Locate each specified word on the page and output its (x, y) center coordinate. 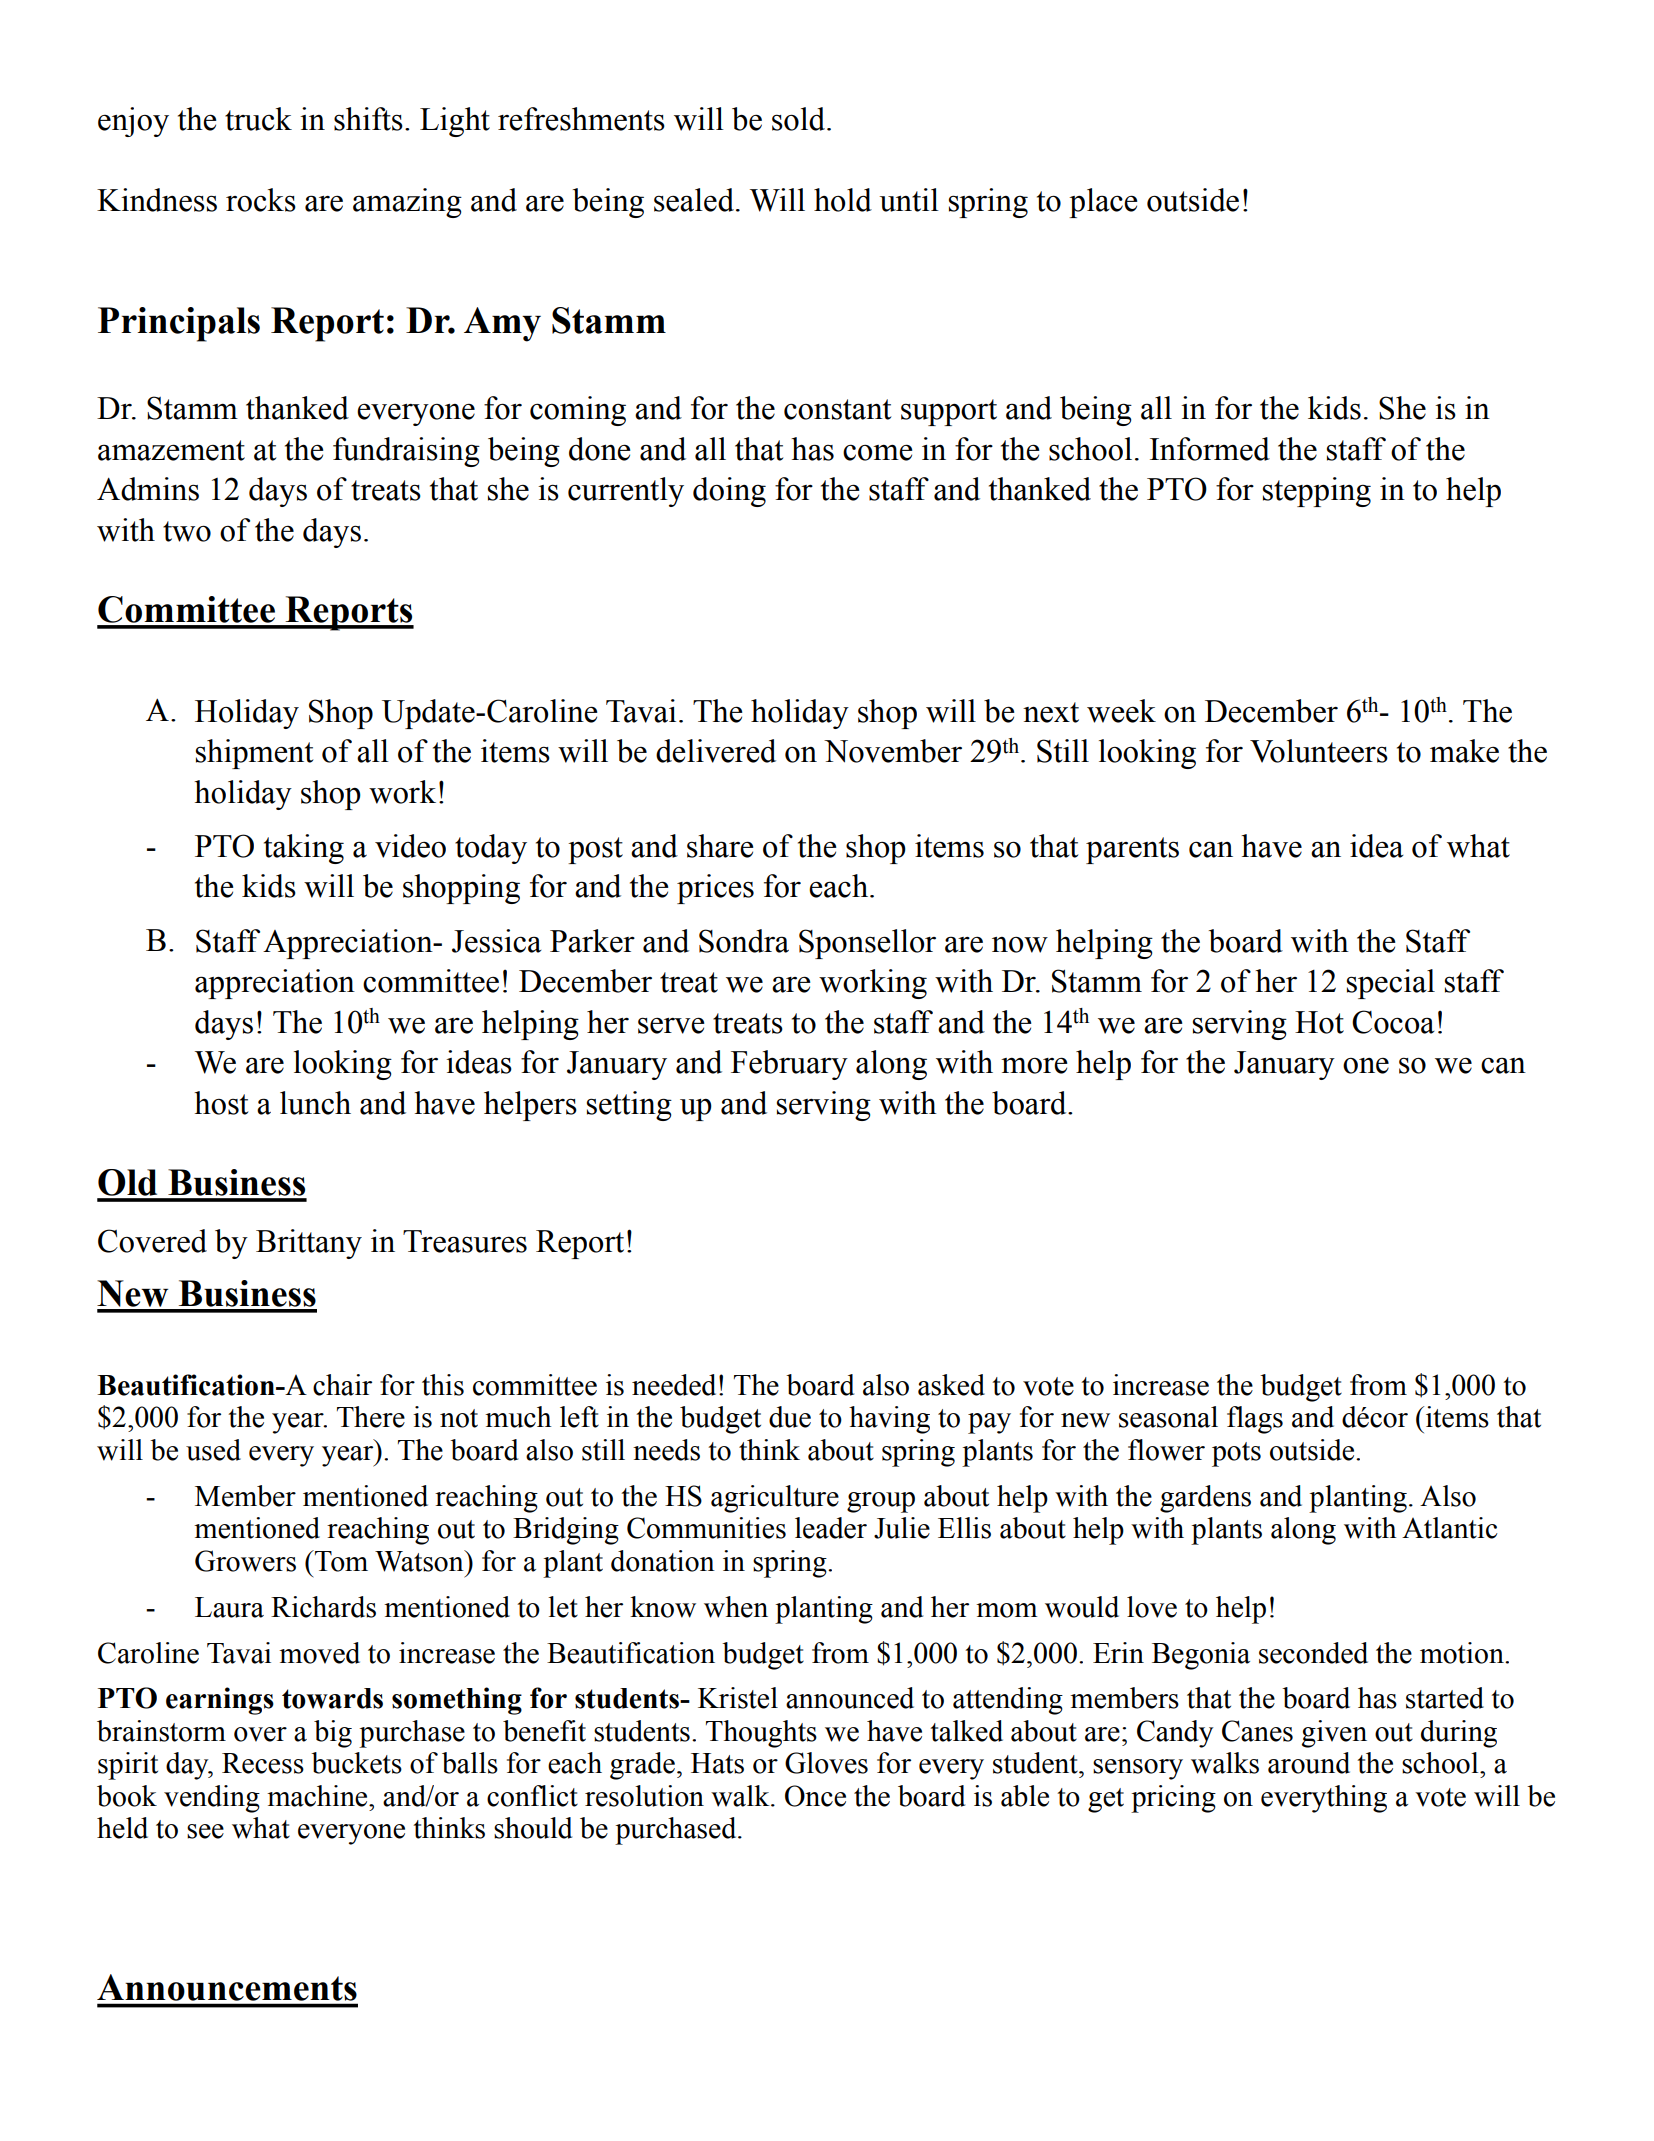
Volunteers (1319, 751)
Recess (263, 1763)
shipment (254, 754)
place (1103, 203)
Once (815, 1796)
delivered (716, 751)
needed (674, 1385)
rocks (261, 200)
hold (843, 200)
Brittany (309, 1244)
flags (1255, 1420)
